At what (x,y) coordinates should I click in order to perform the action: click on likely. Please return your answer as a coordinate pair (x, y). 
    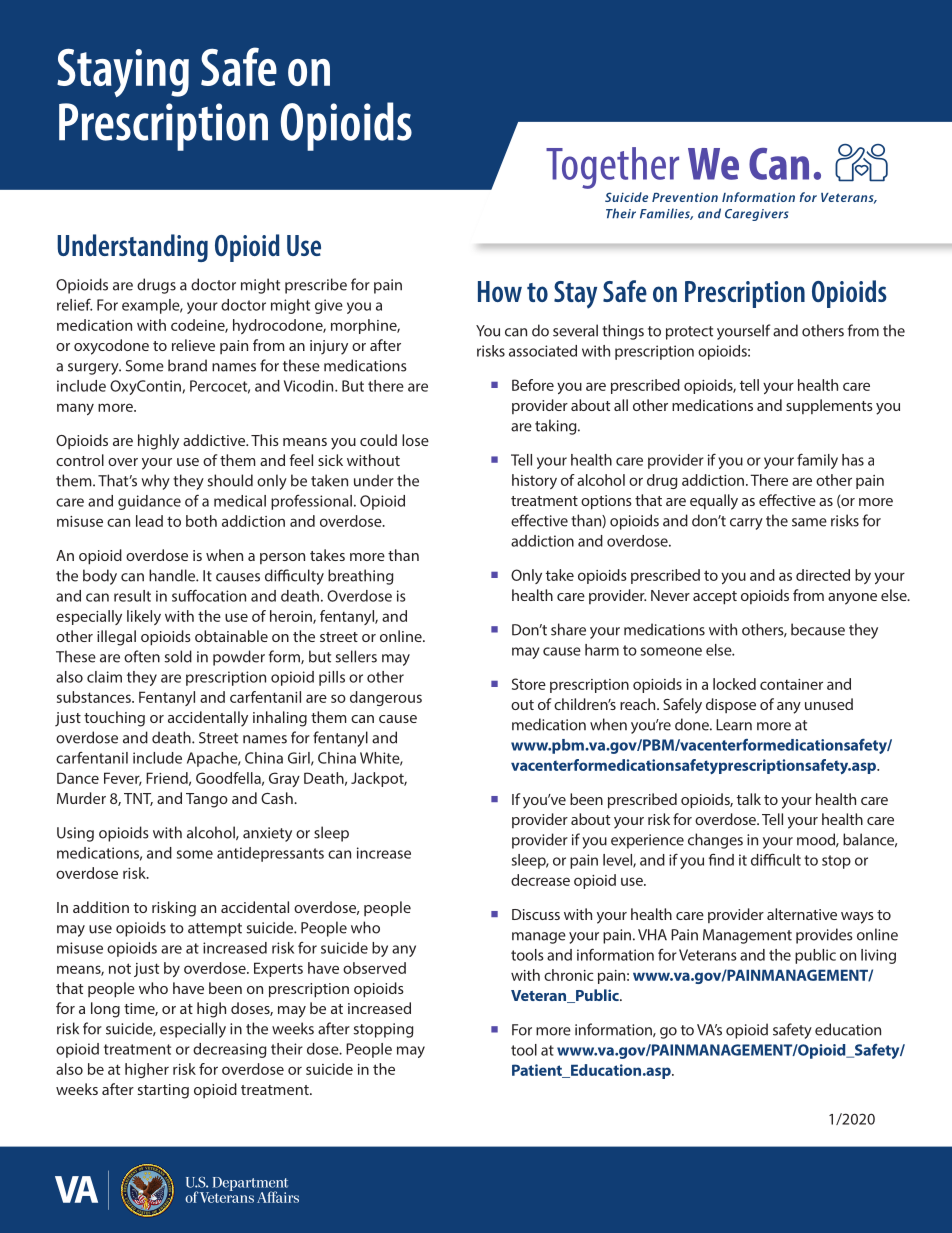
    Looking at the image, I should click on (144, 617).
